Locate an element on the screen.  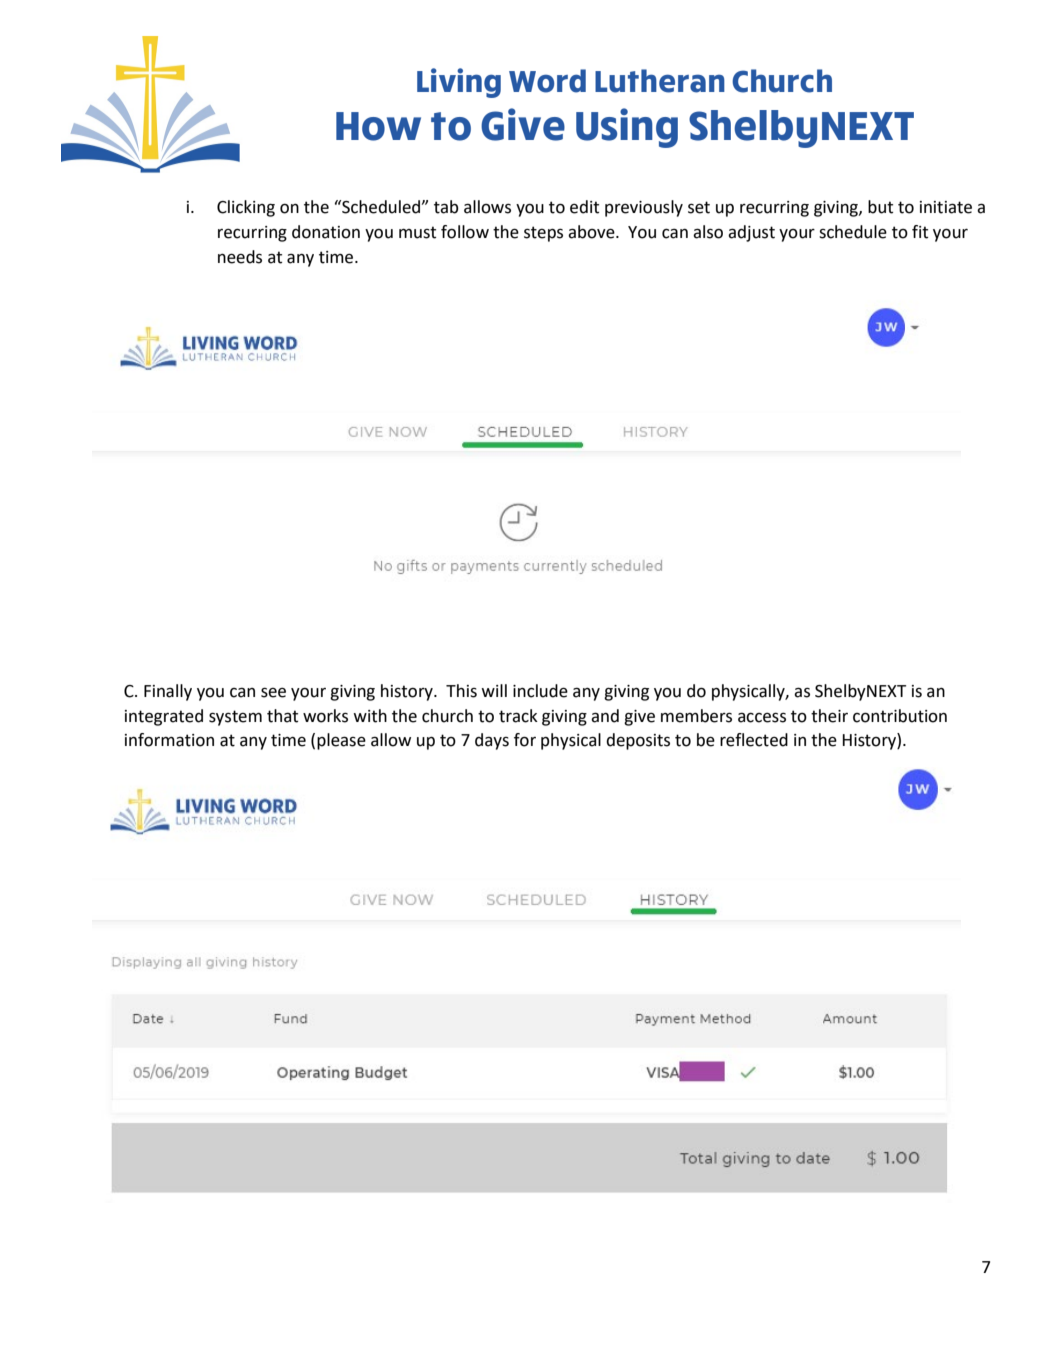
steps is located at coordinates (543, 234).
